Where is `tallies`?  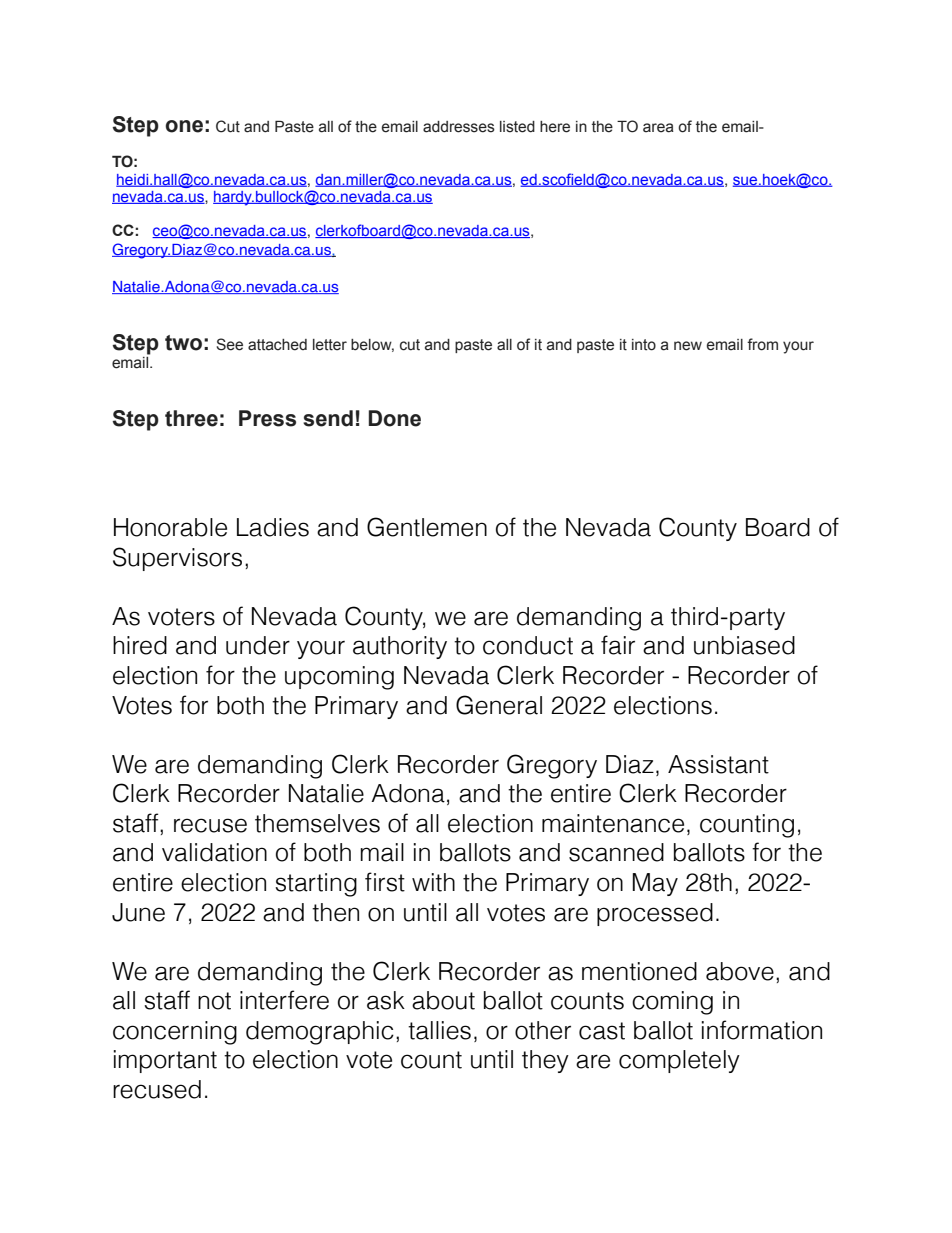 tallies is located at coordinates (439, 1030).
